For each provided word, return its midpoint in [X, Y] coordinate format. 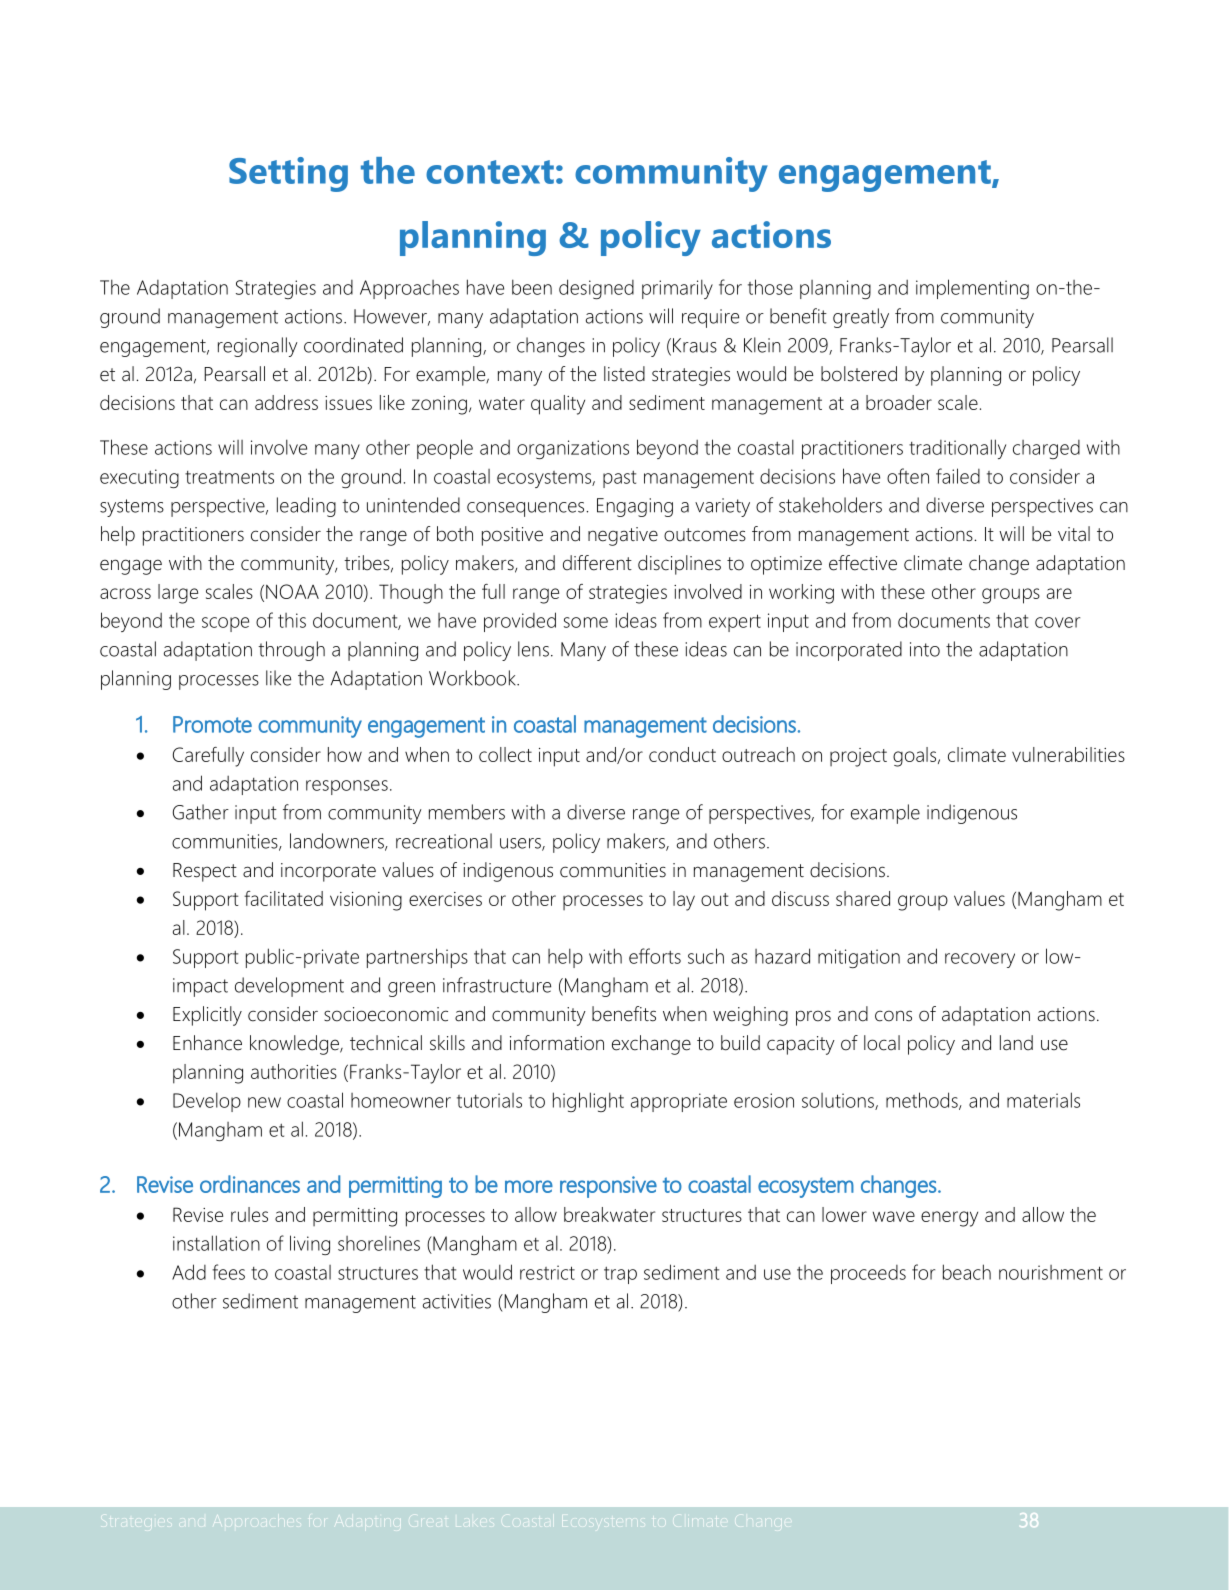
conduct [682, 754]
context [490, 172]
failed [958, 476]
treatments [229, 477]
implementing [972, 289]
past [619, 479]
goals [916, 757]
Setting [288, 174]
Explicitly [207, 1016]
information [557, 1043]
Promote [212, 724]
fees [228, 1272]
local [882, 1043]
